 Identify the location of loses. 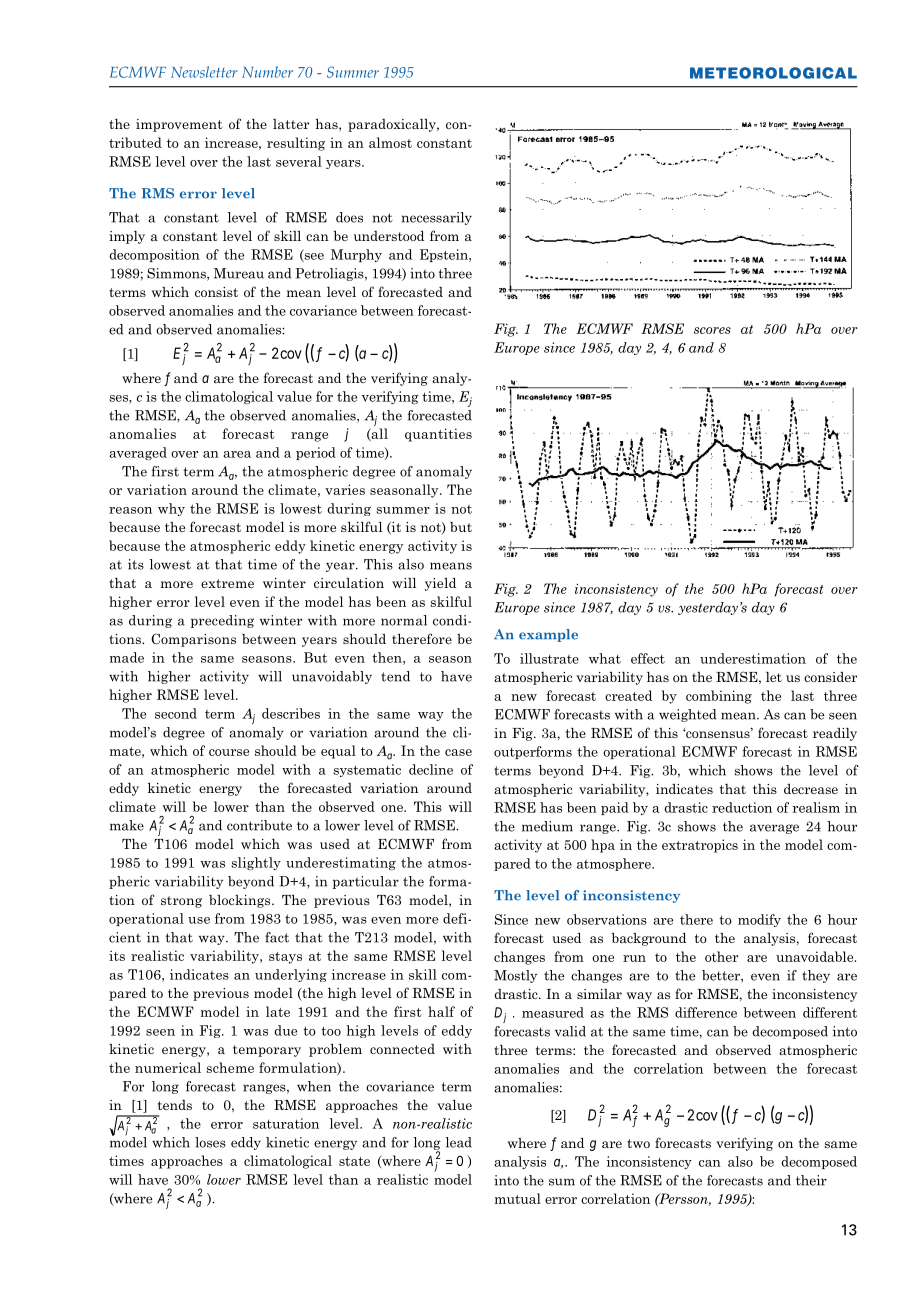
(210, 1142).
